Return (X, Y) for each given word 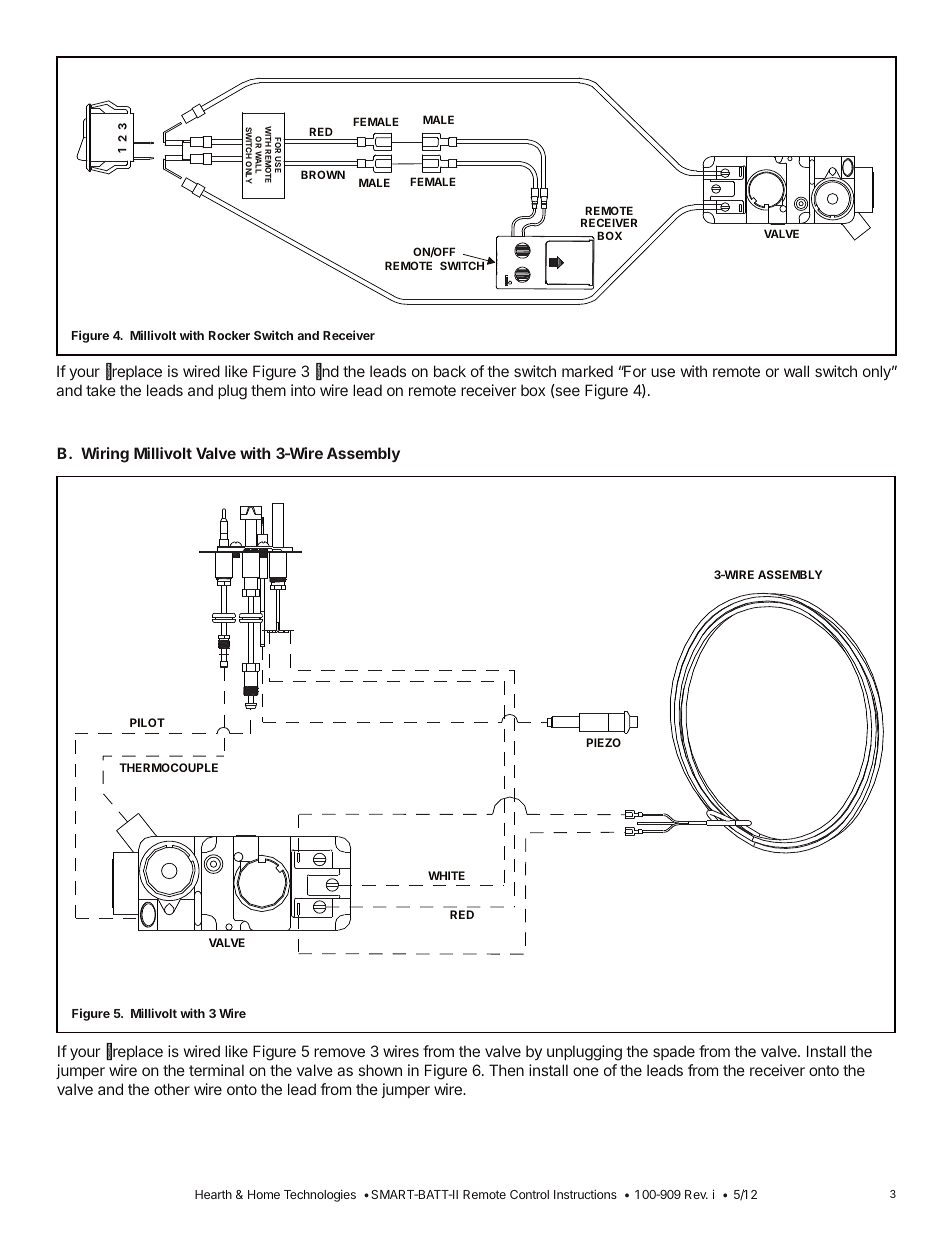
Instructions (585, 1194)
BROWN (323, 174)
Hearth (213, 1194)
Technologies (320, 1196)
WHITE (446, 875)
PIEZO (603, 742)
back (450, 371)
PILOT (147, 722)
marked (587, 371)
